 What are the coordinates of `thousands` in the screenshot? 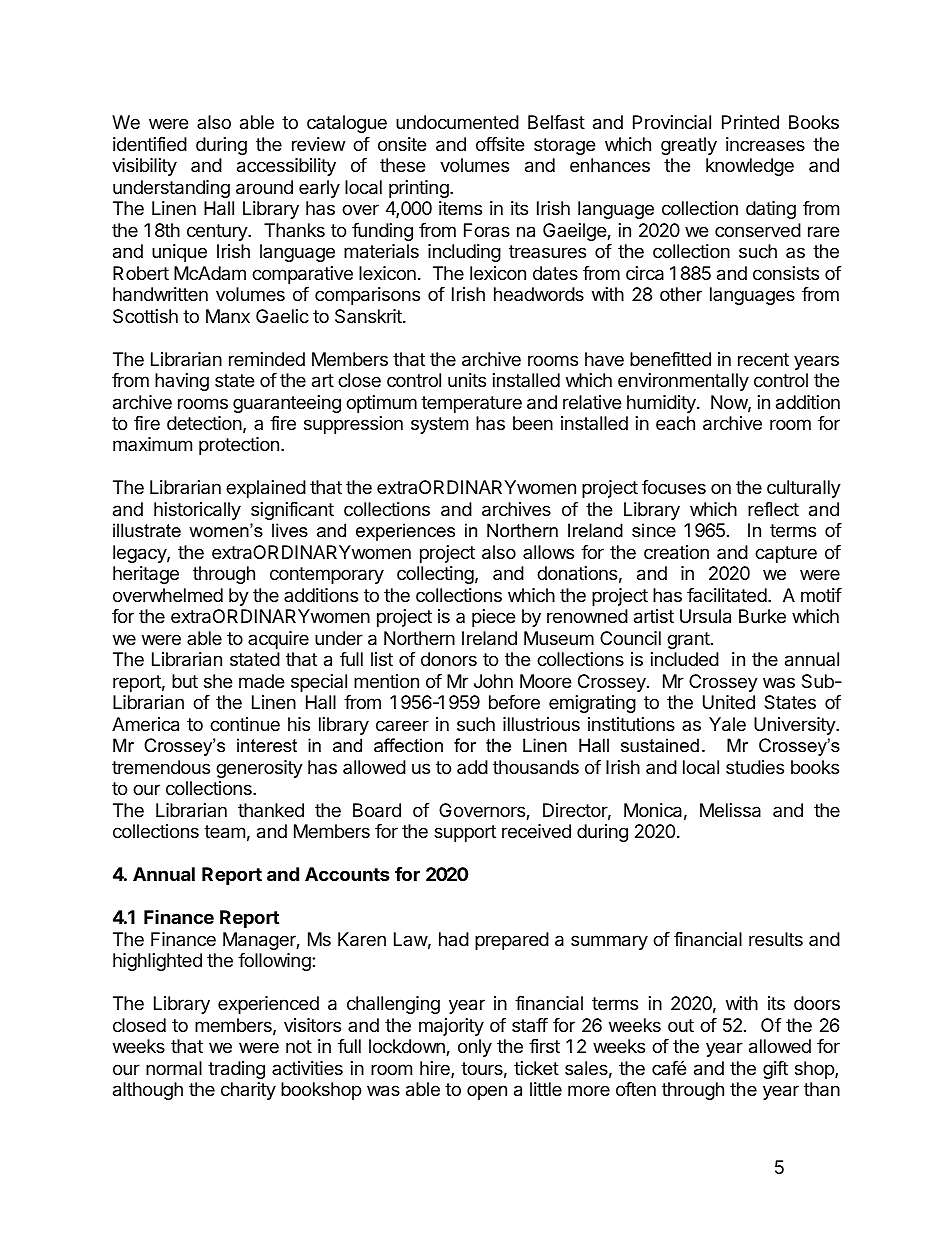 It's located at (536, 767).
